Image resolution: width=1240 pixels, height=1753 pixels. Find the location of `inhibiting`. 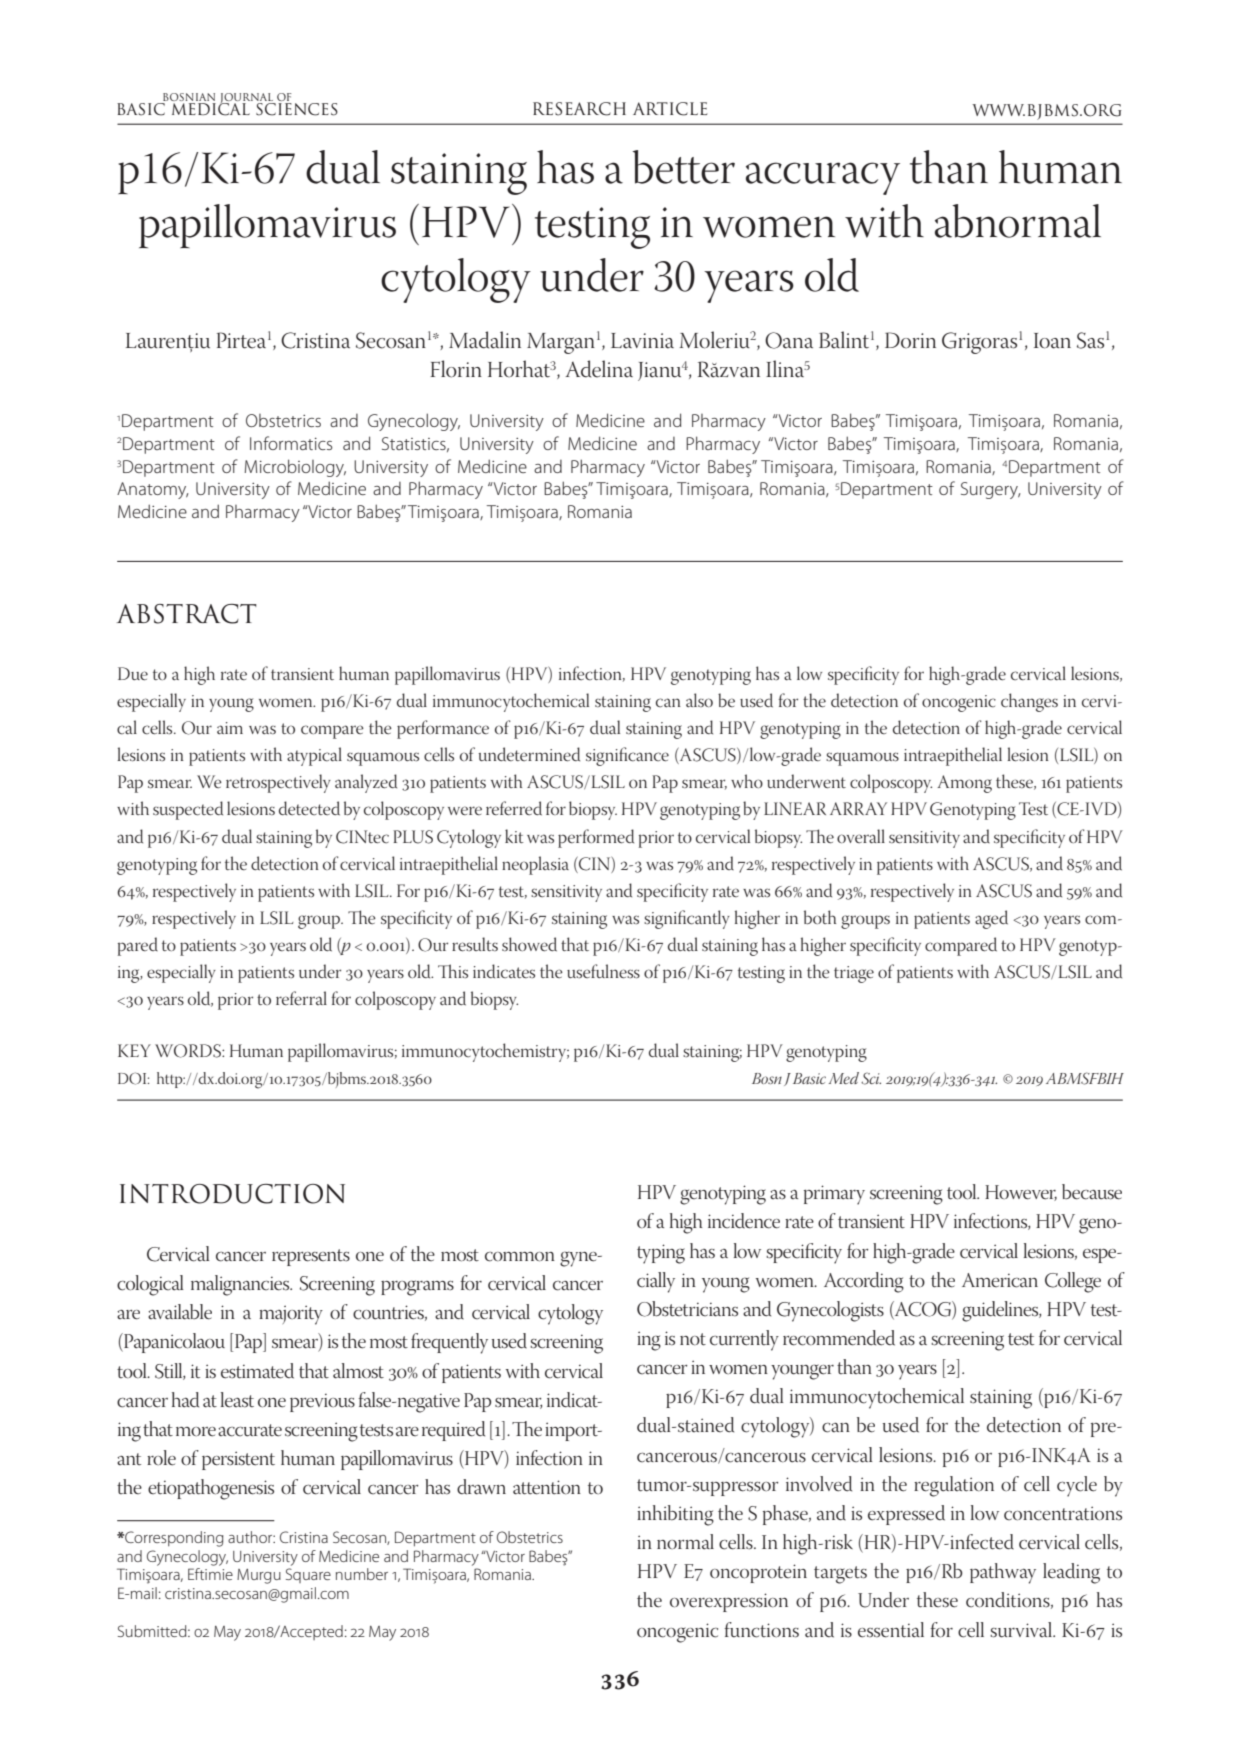

inhibiting is located at coordinates (675, 1515).
